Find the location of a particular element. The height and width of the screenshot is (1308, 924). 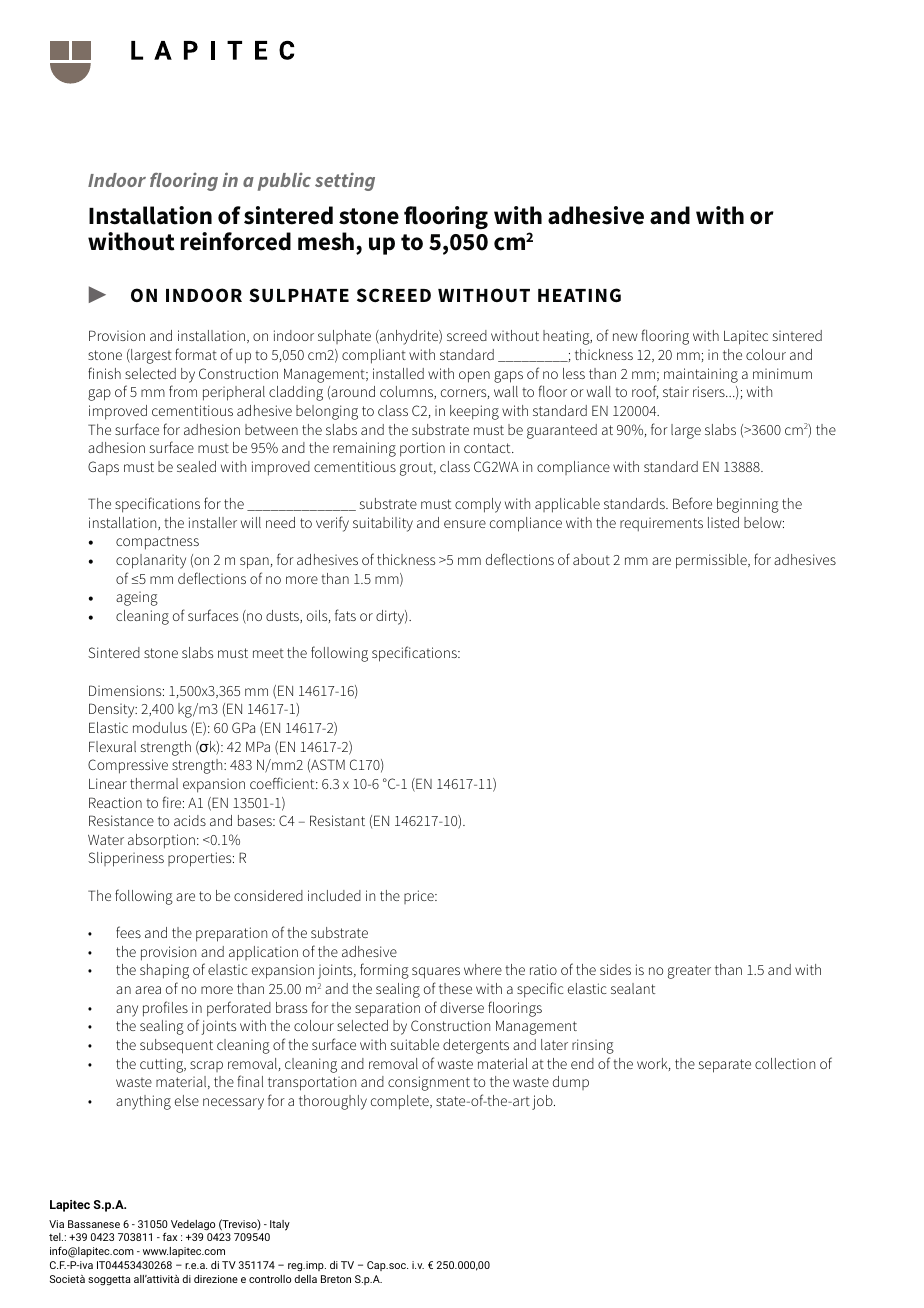

new is located at coordinates (625, 337).
